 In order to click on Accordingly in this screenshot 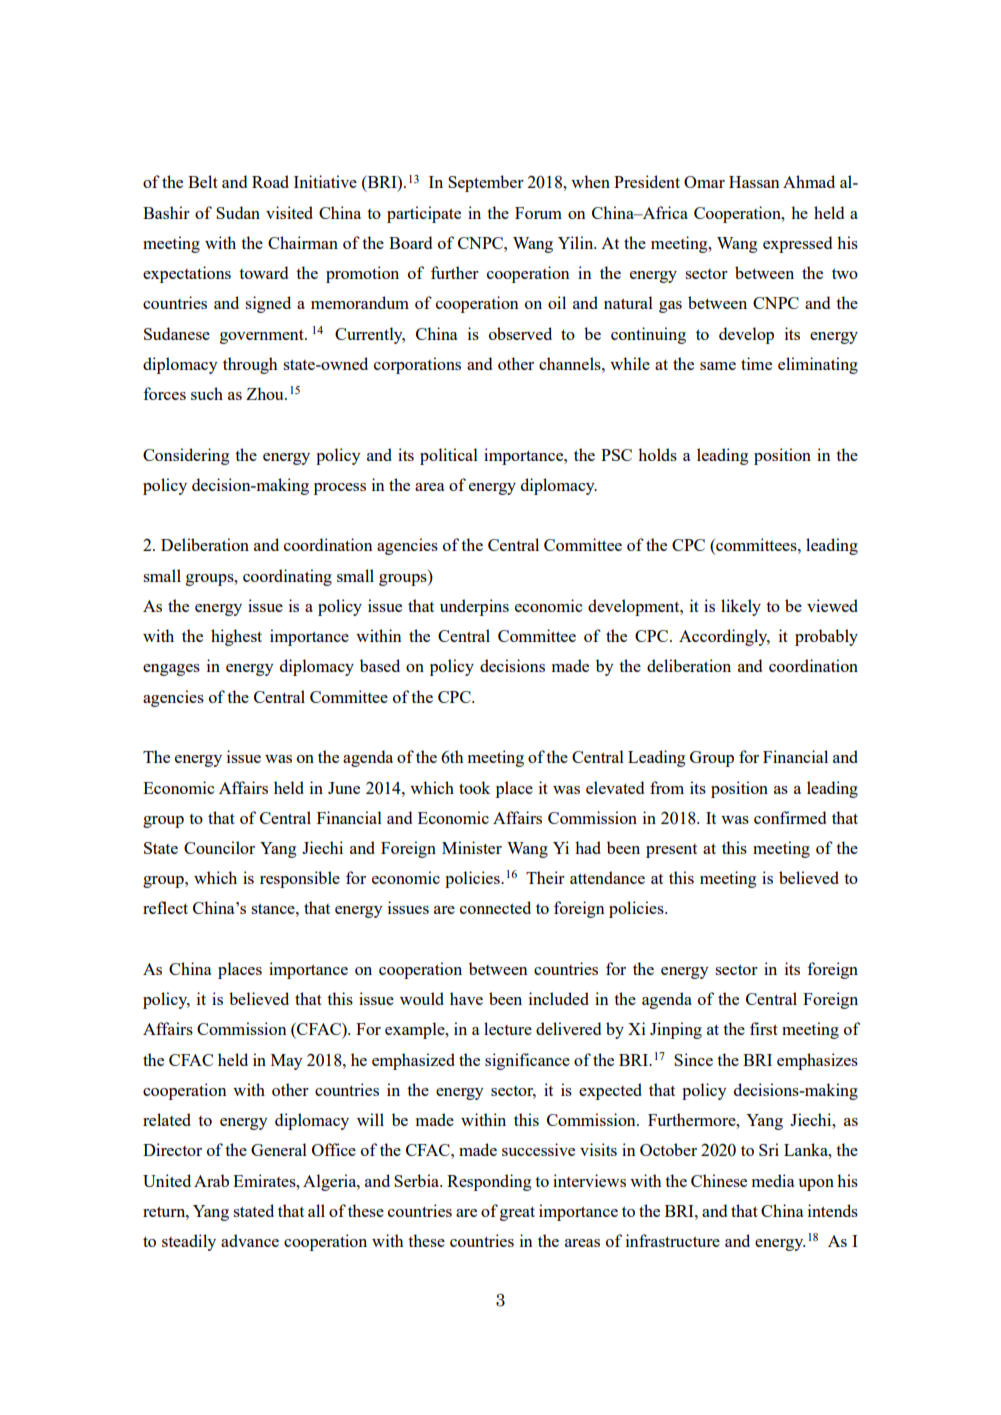, I will do `click(724, 637)`.
